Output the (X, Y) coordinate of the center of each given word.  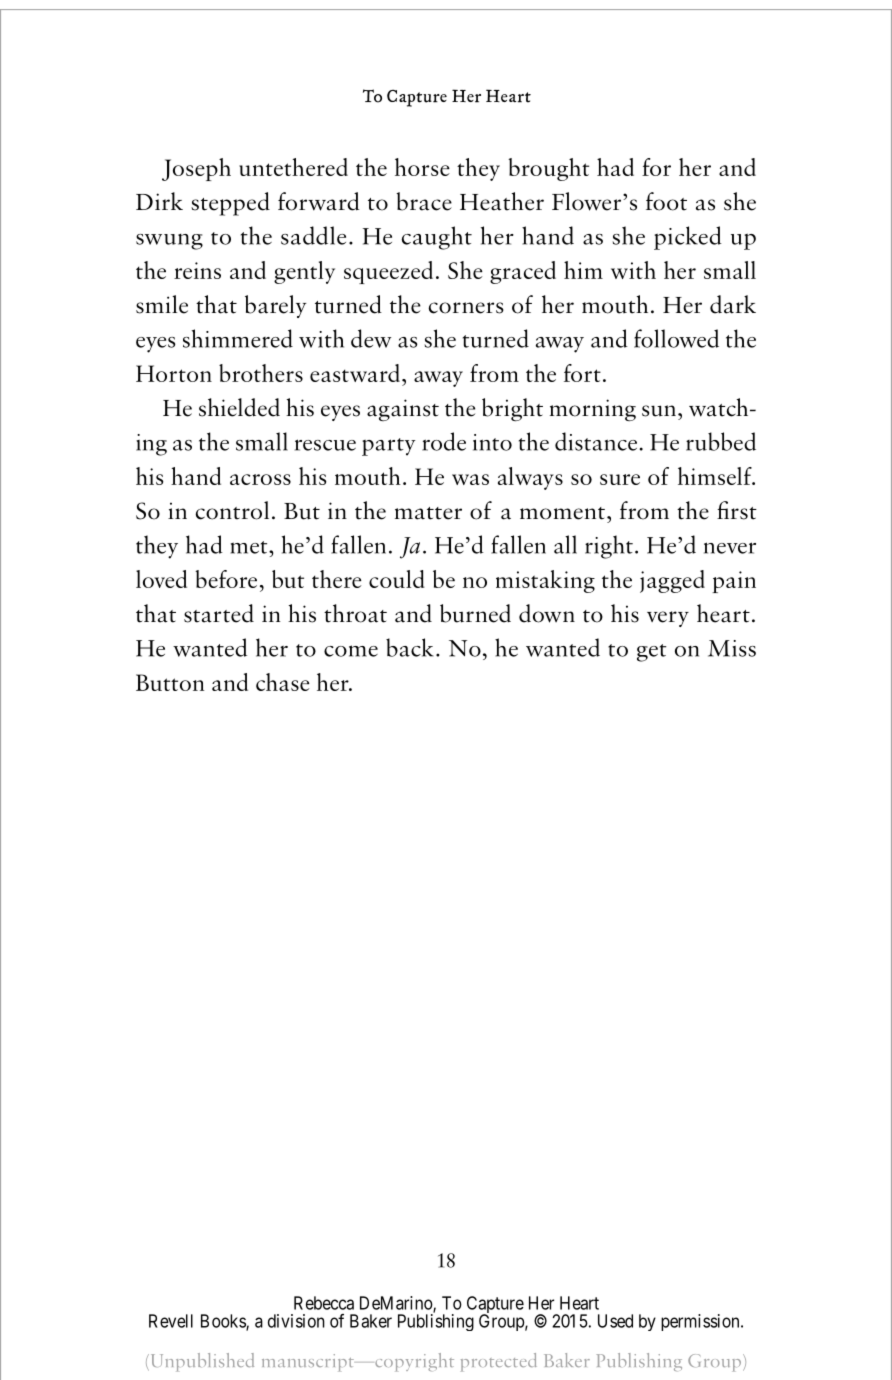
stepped (230, 204)
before (226, 579)
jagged (672, 581)
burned (475, 613)
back (410, 647)
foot (666, 201)
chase (283, 682)
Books (224, 1322)
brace (424, 201)
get (652, 653)
